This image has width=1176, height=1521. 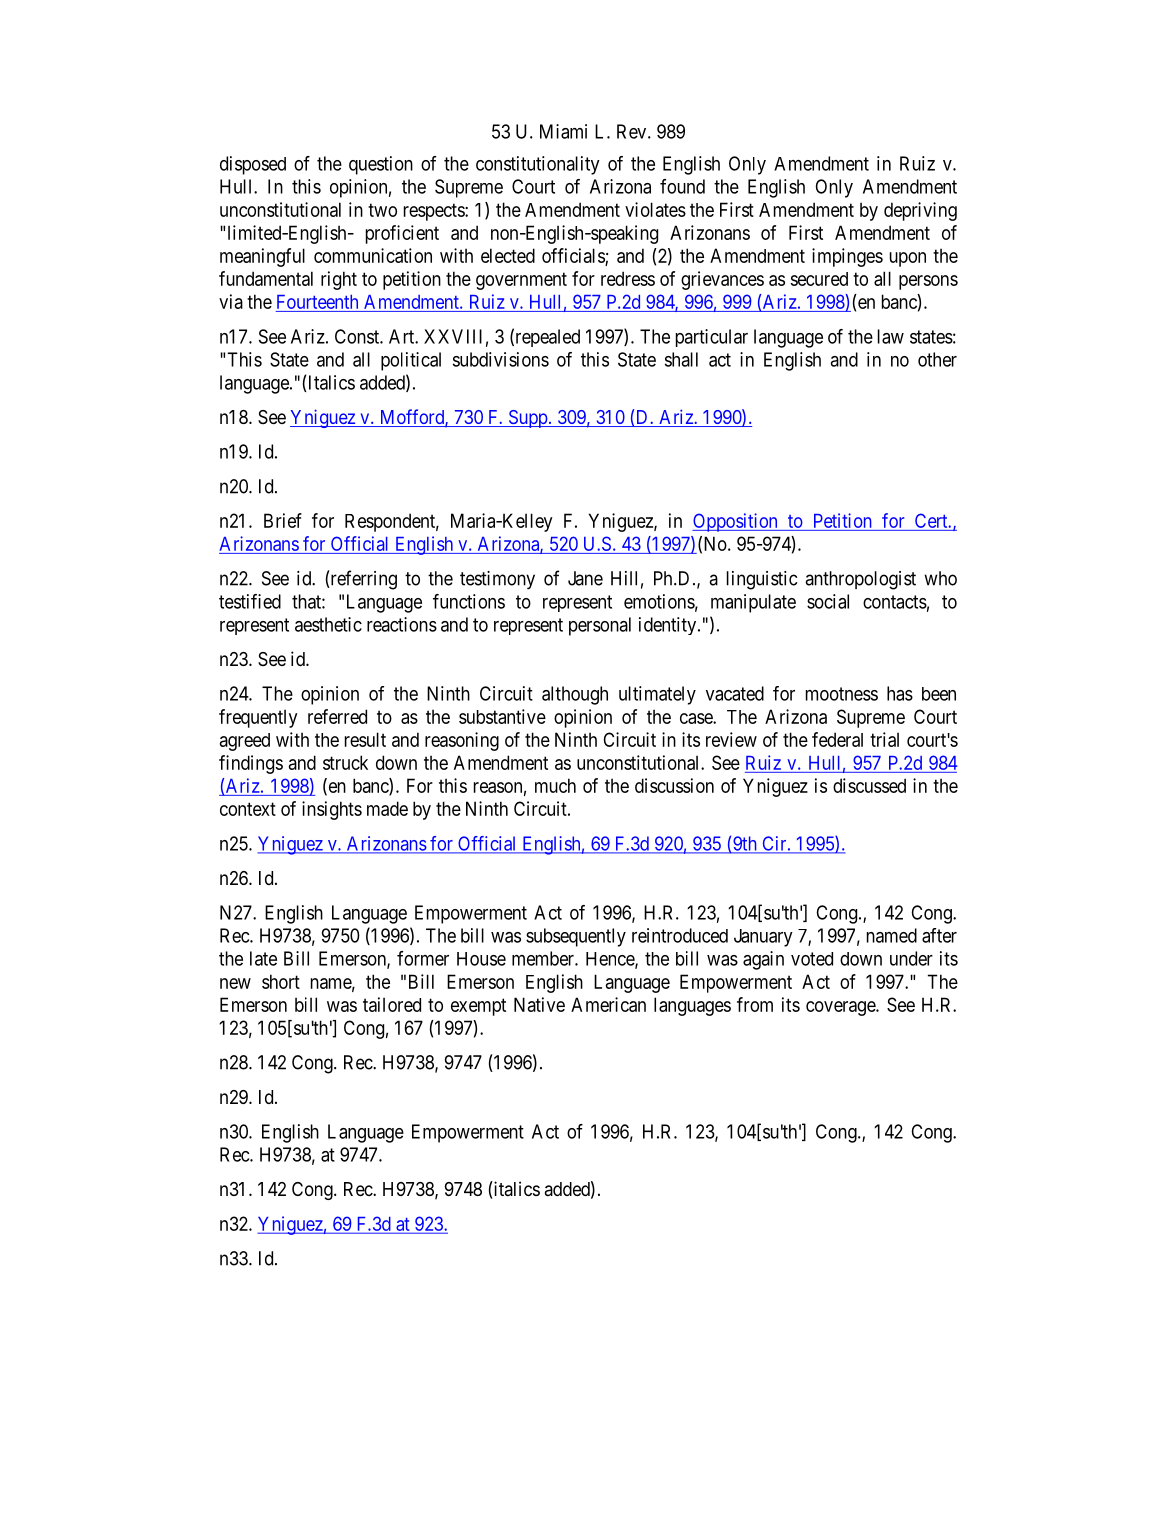 What do you see at coordinates (253, 165) in the image?
I see `disposed` at bounding box center [253, 165].
